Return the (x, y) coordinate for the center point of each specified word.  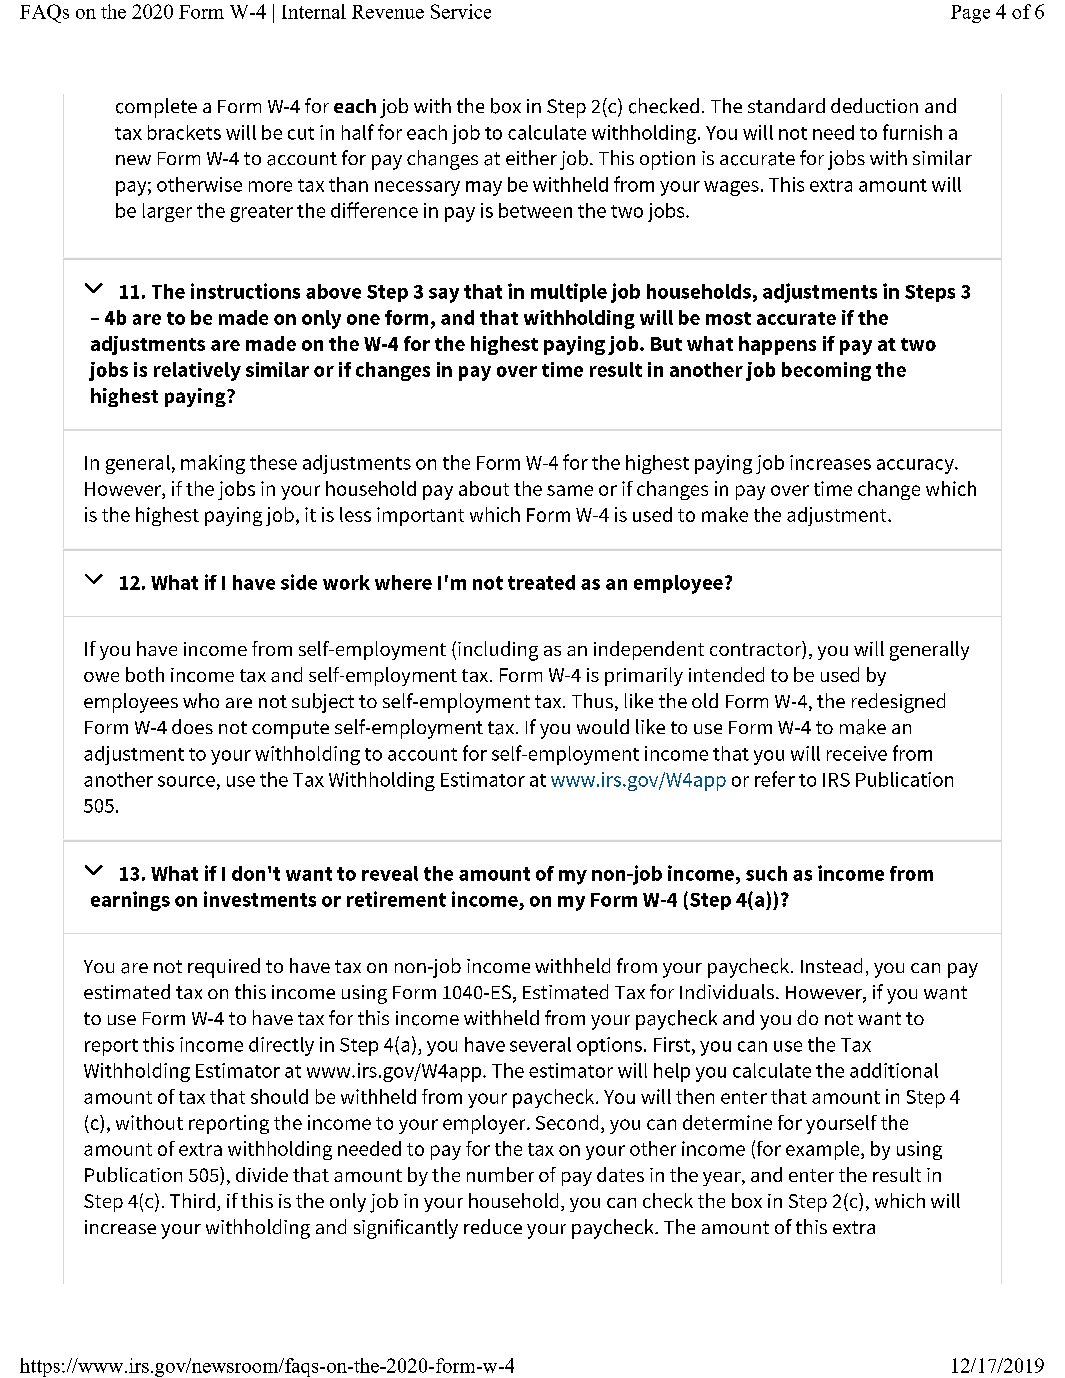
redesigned (898, 703)
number (500, 1174)
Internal (314, 11)
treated (541, 582)
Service (461, 11)
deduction (874, 105)
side (299, 582)
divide (262, 1174)
